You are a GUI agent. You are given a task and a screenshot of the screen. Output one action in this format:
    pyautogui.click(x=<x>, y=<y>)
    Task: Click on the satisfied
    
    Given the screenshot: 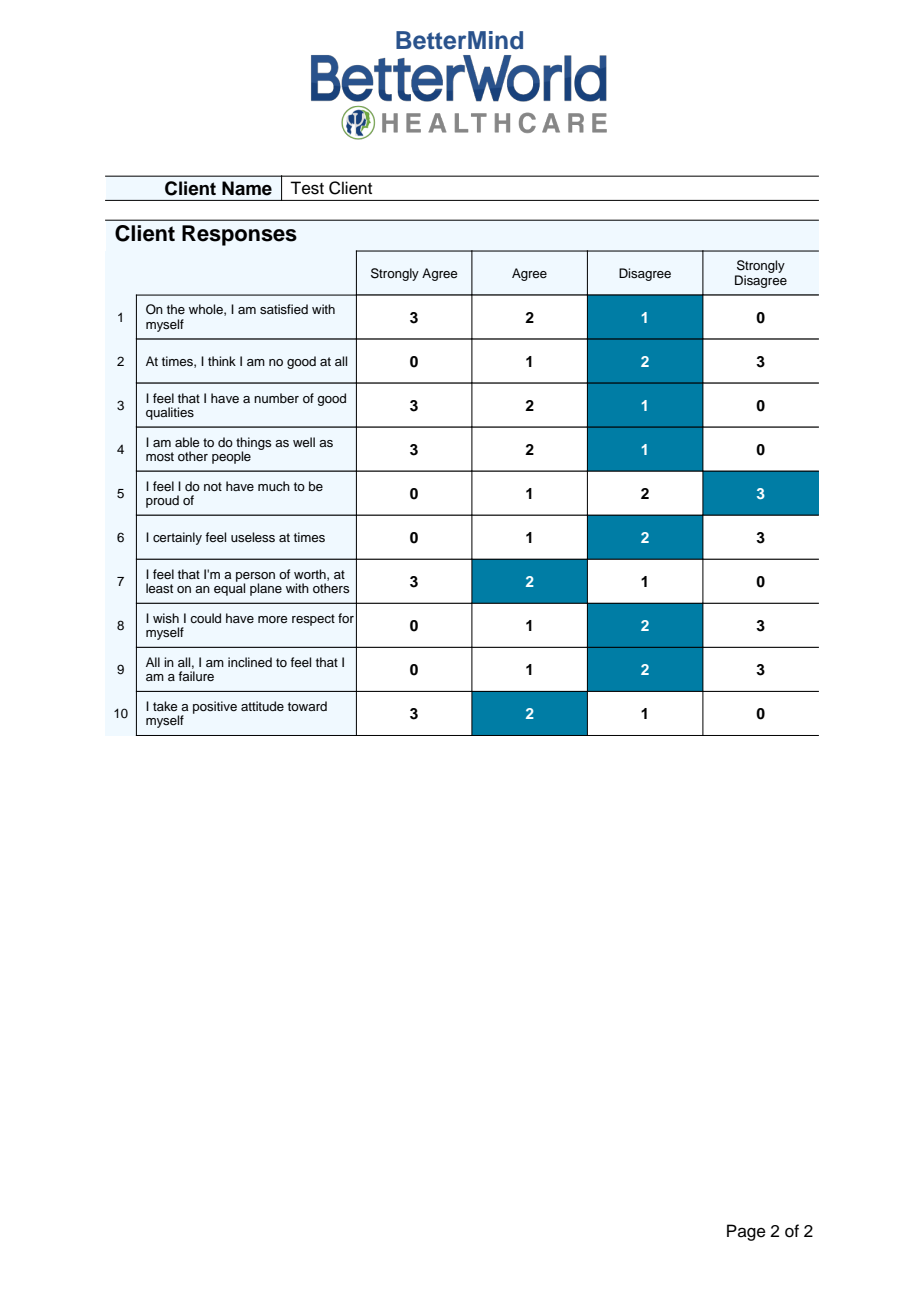 What is the action you would take?
    pyautogui.click(x=284, y=309)
